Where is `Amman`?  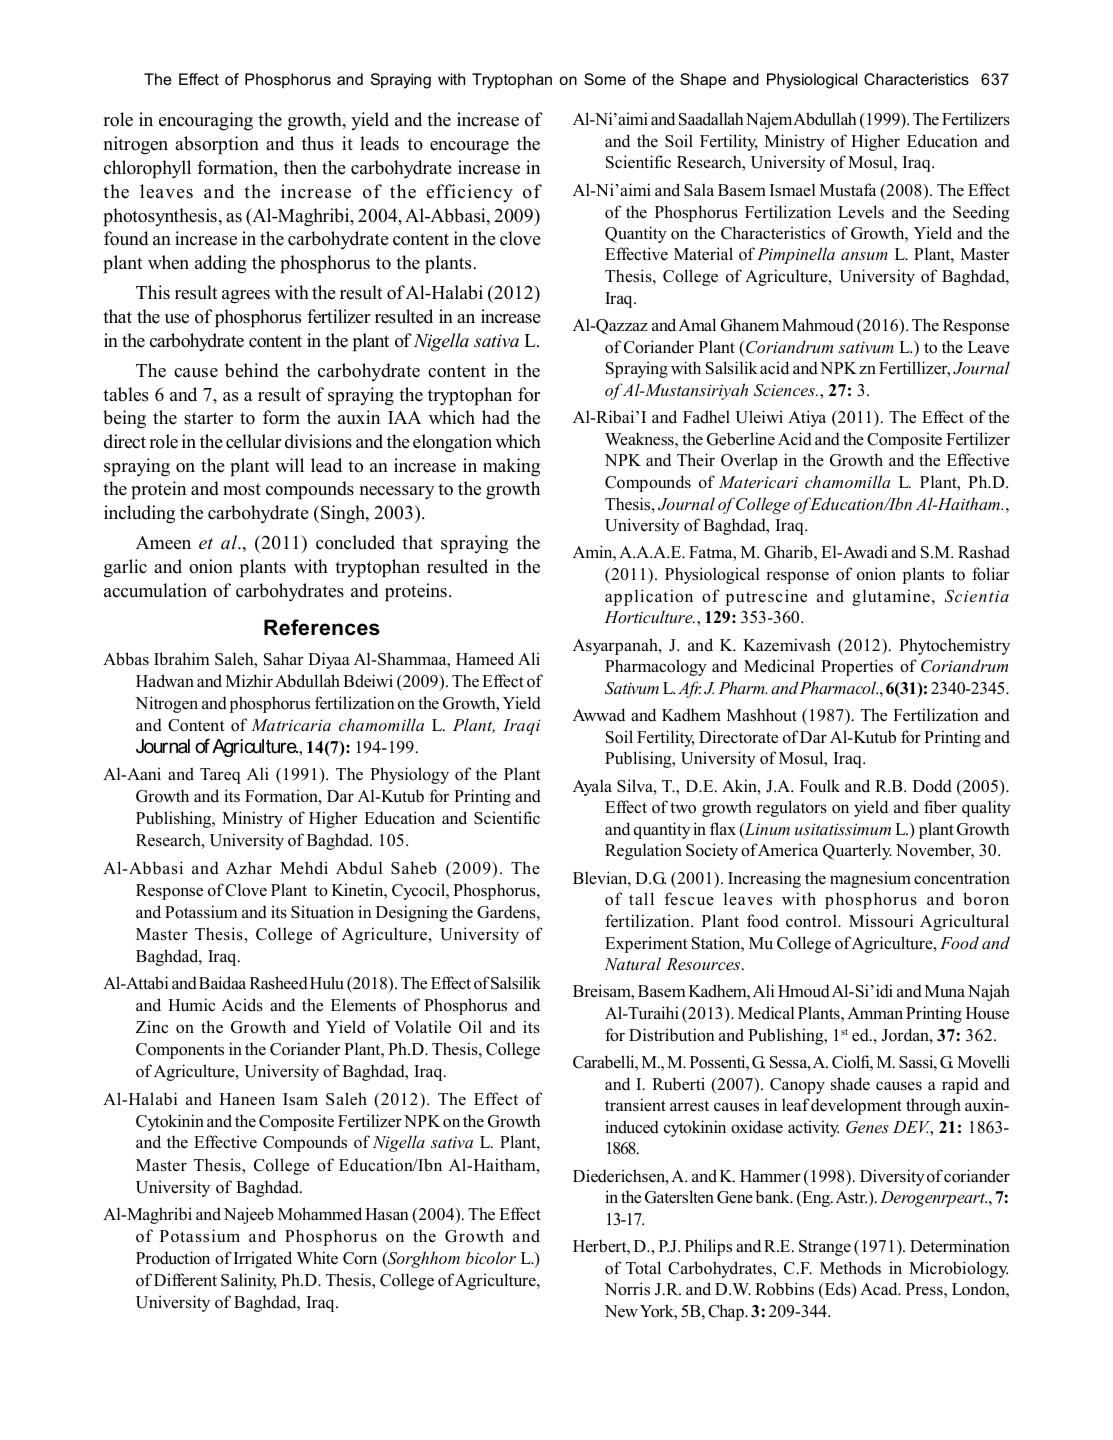
Amman is located at coordinates (875, 1013).
